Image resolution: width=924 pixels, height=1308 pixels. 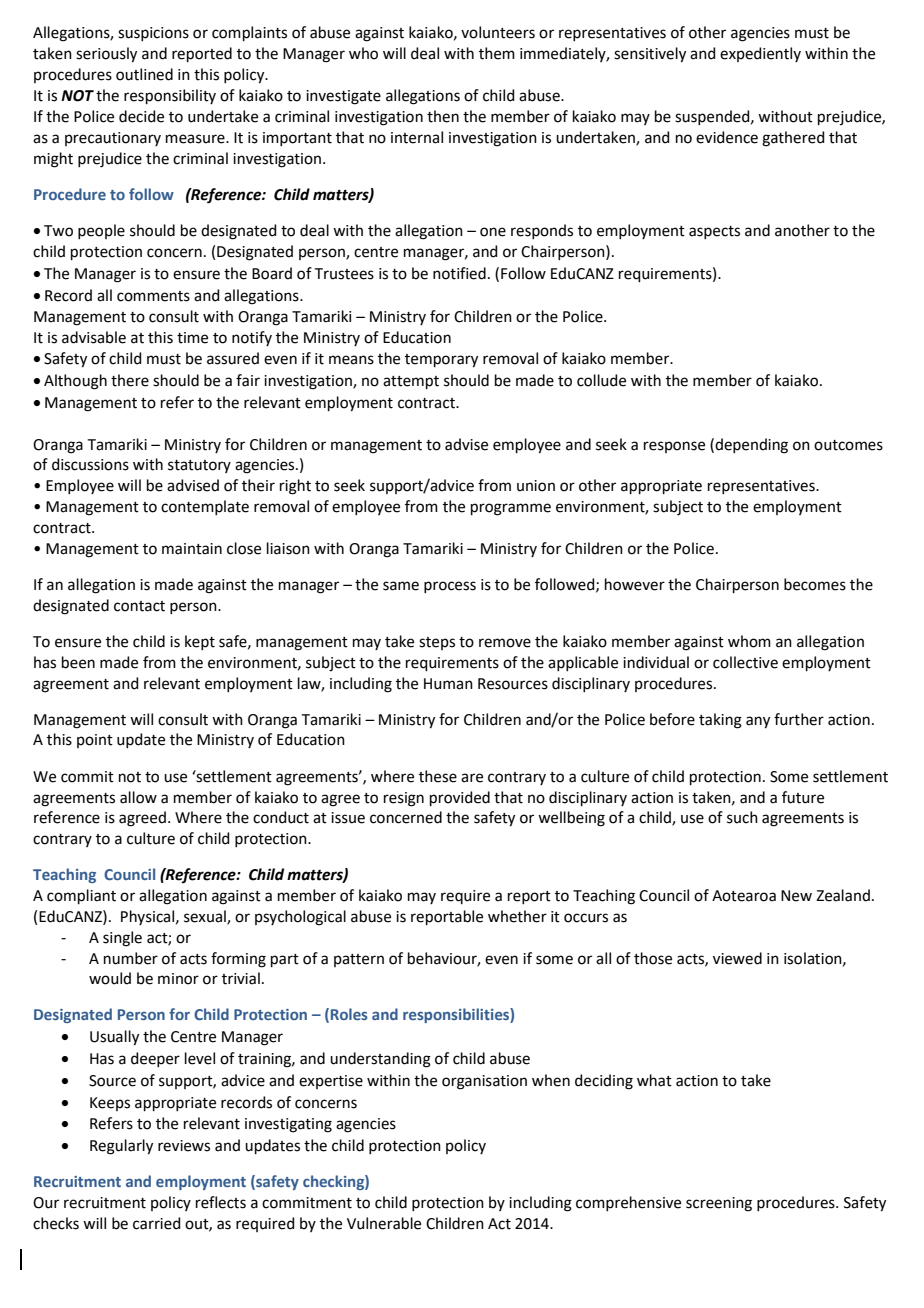 What do you see at coordinates (144, 74) in the screenshot?
I see `outlined` at bounding box center [144, 74].
